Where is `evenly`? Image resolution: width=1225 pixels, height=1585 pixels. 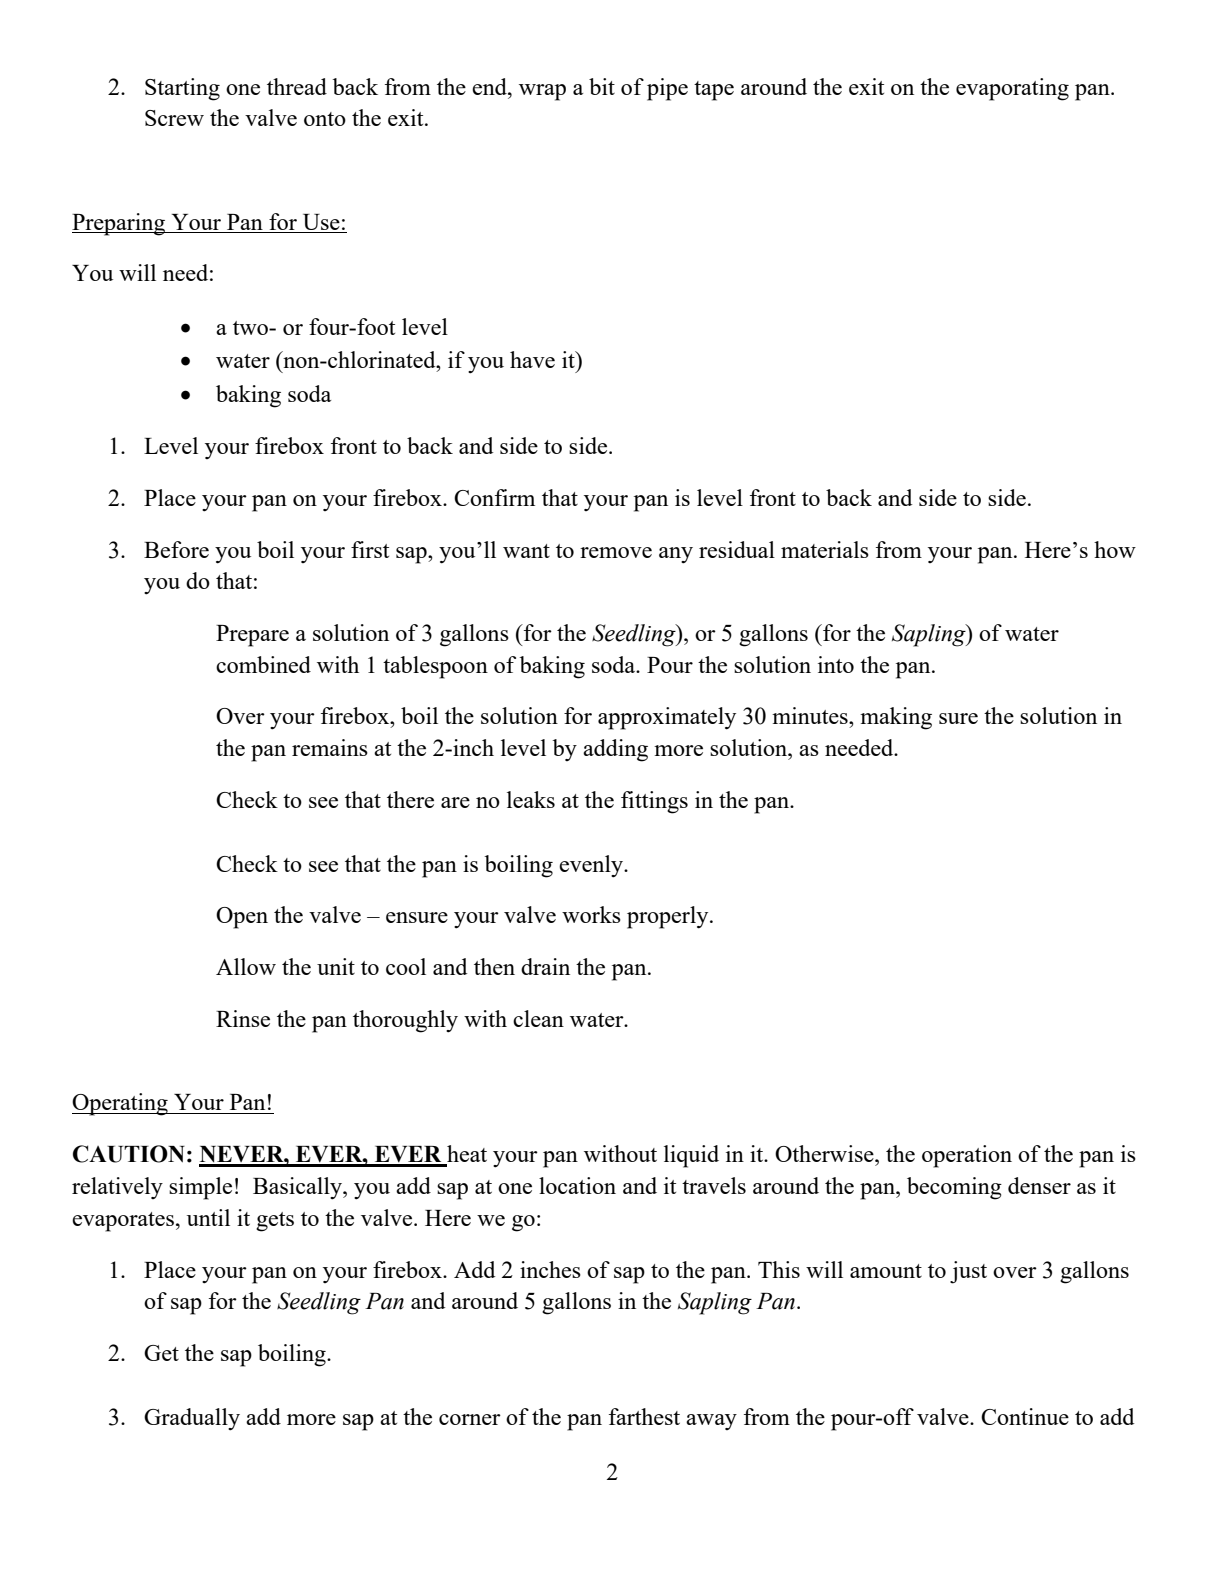
evenly is located at coordinates (592, 866).
